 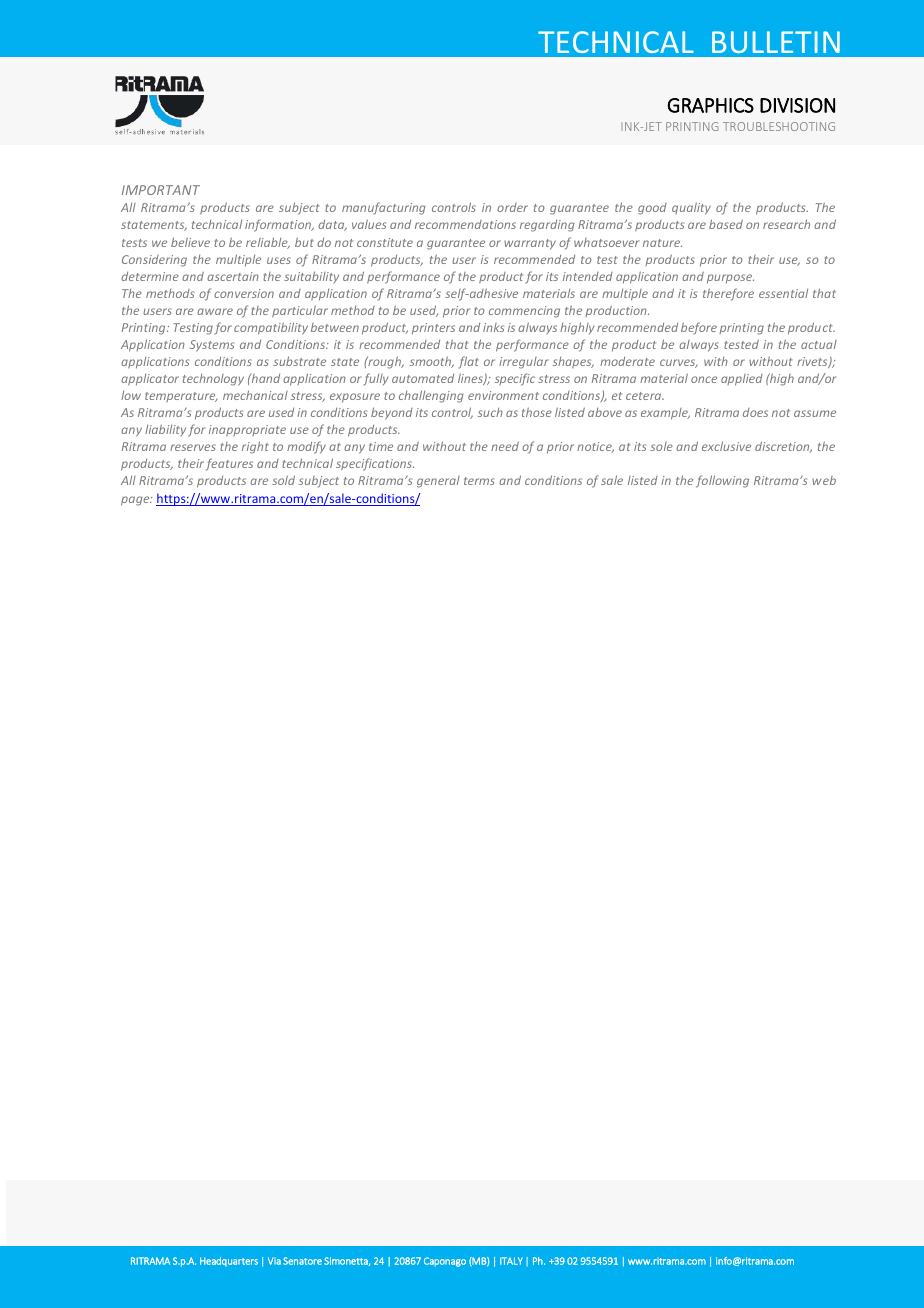 I want to click on terms, so click(x=479, y=481).
